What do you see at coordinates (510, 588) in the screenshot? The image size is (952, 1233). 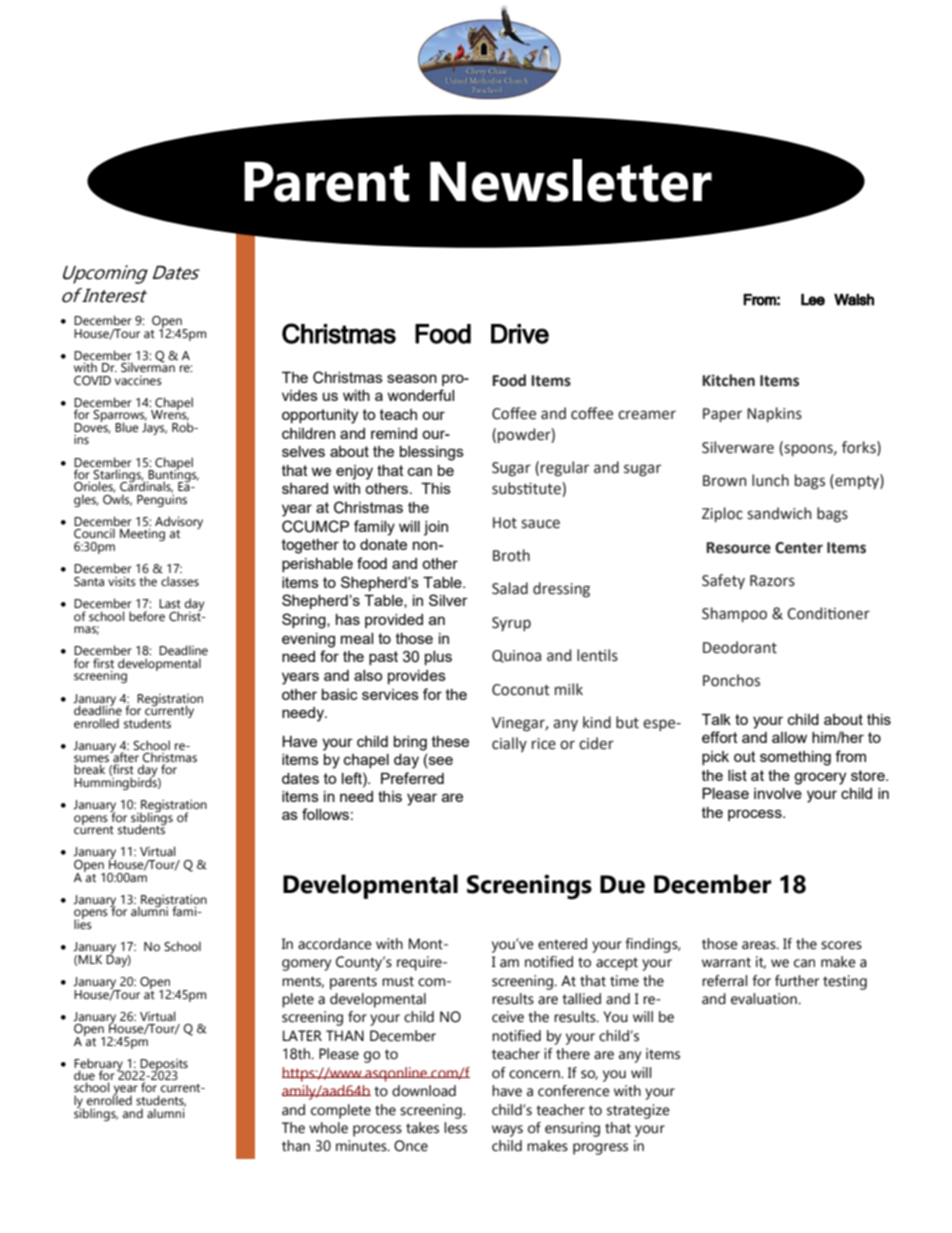 I see `Salad` at bounding box center [510, 588].
